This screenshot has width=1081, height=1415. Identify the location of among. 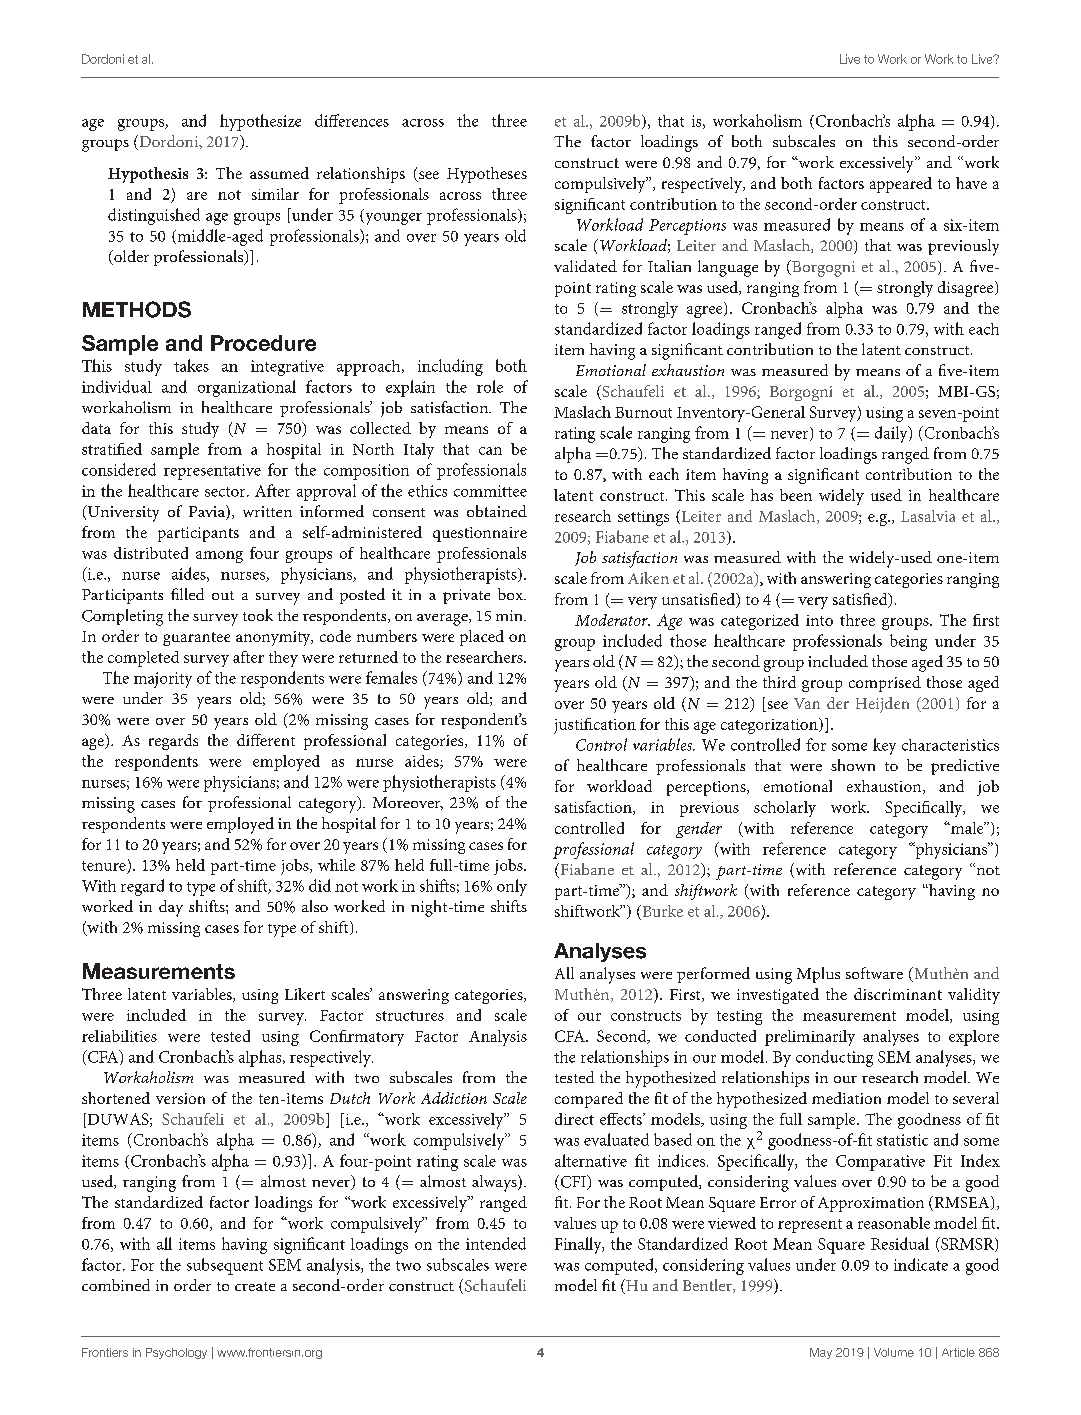
(219, 557).
